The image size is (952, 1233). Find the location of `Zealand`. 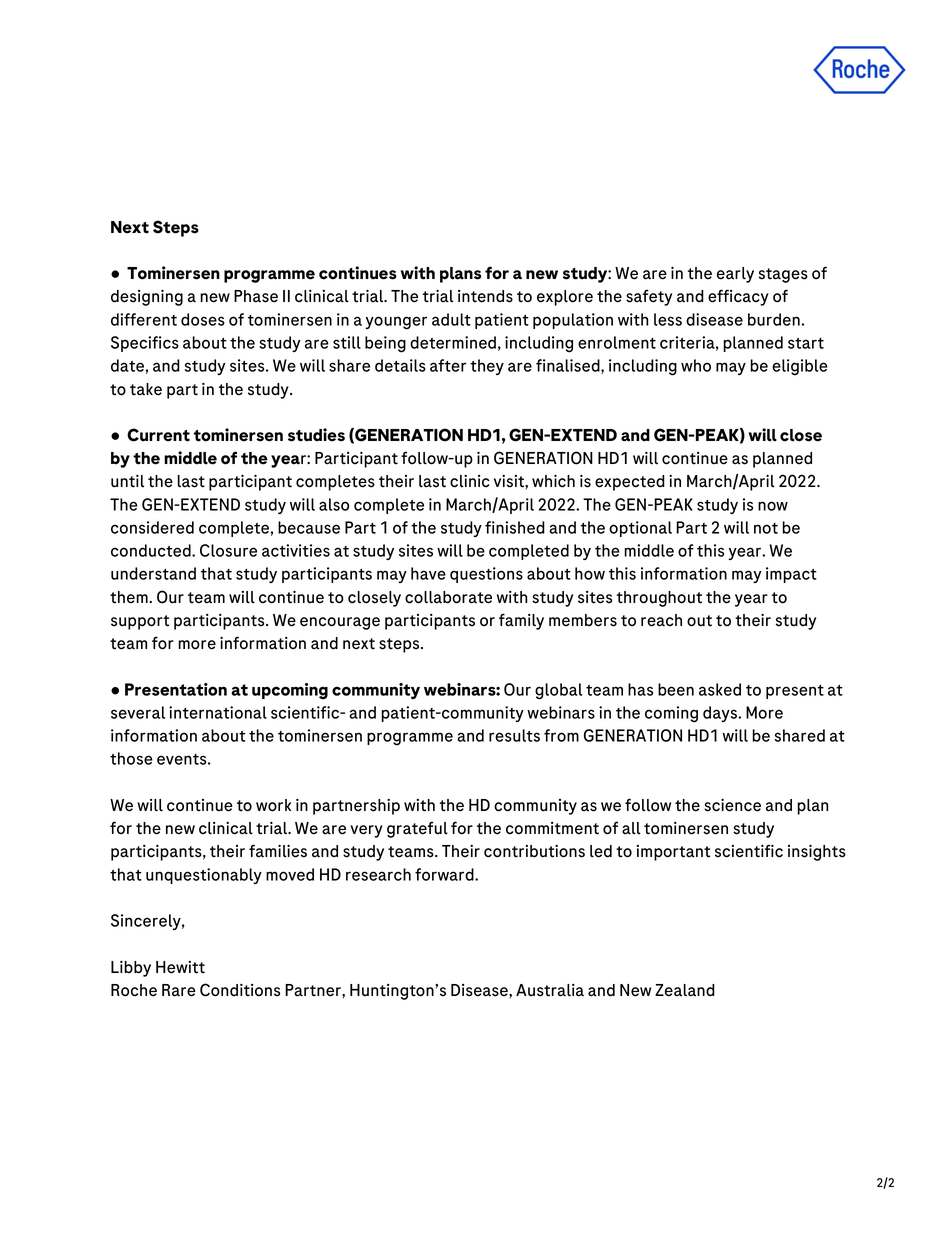

Zealand is located at coordinates (685, 990).
